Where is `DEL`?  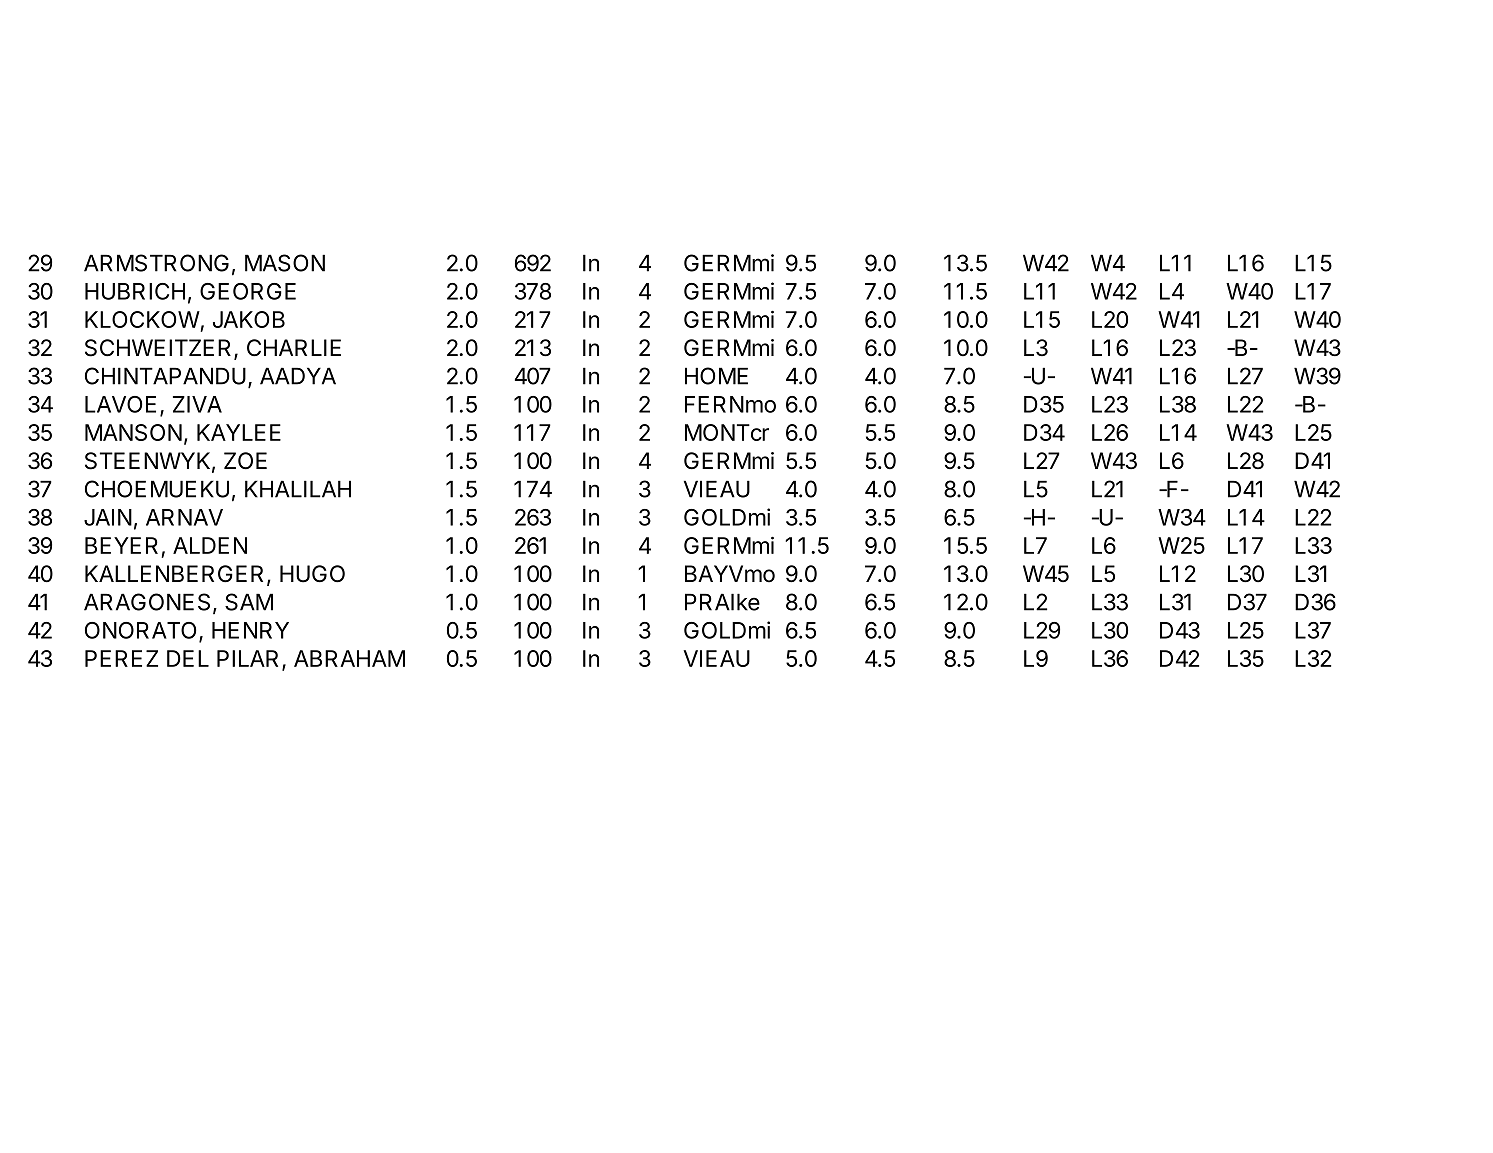
DEL is located at coordinates (188, 658).
